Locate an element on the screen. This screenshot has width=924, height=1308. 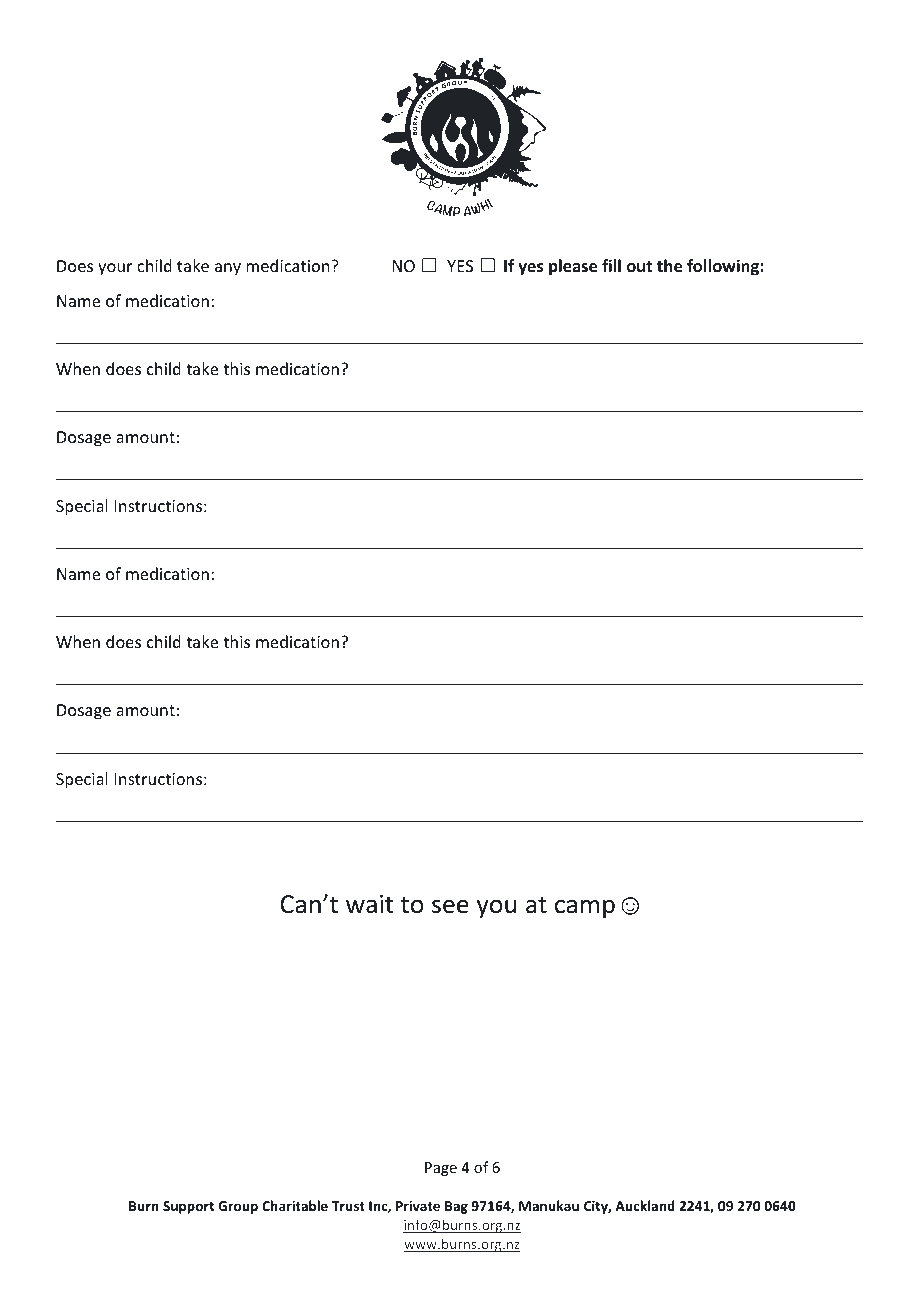
see is located at coordinates (450, 906).
